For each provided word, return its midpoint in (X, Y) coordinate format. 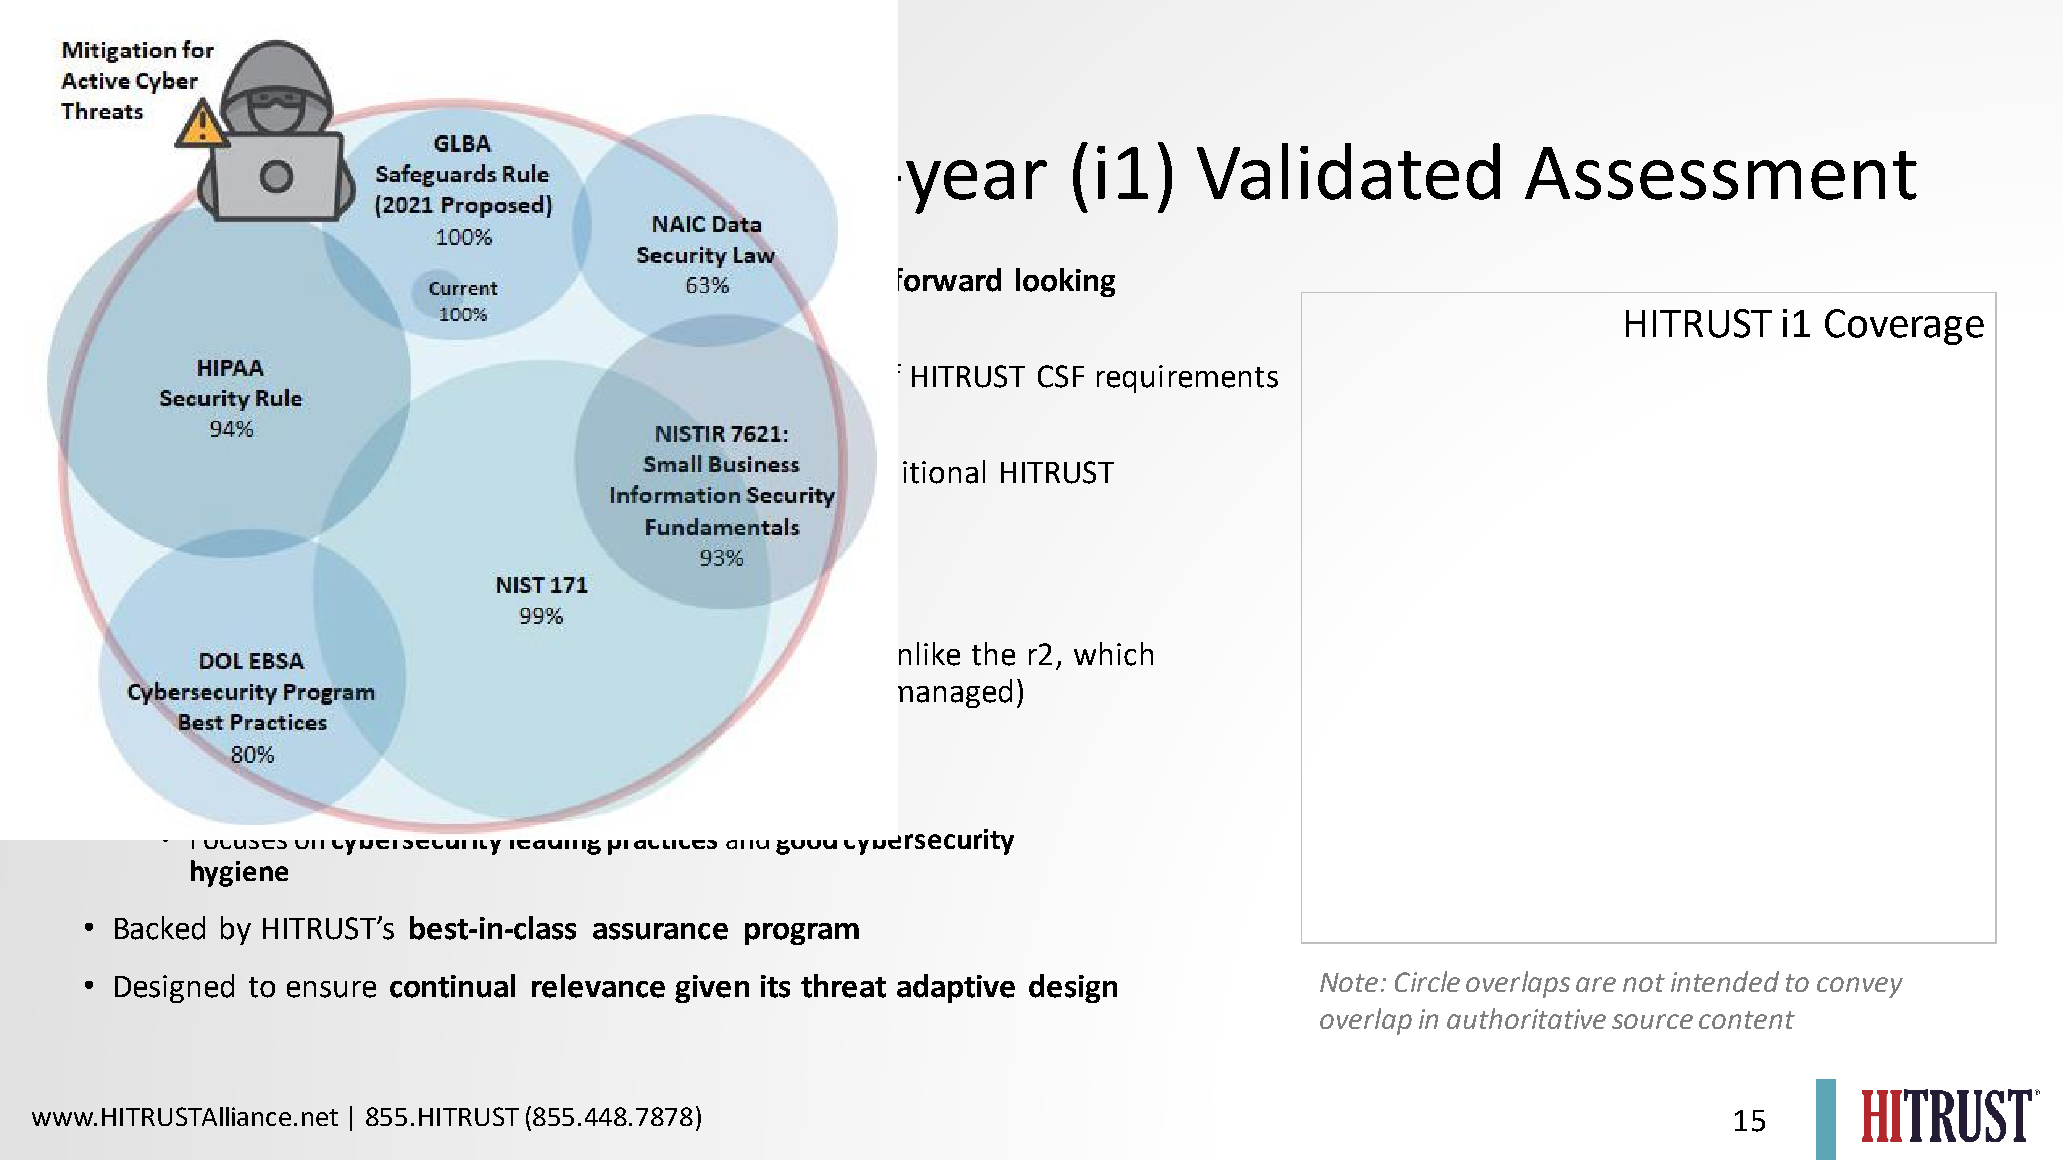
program (802, 934)
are (1596, 984)
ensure (331, 989)
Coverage (1904, 327)
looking (1065, 282)
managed (955, 693)
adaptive (956, 988)
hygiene (239, 873)
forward (949, 280)
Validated (1348, 171)
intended (1725, 981)
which (1113, 654)
